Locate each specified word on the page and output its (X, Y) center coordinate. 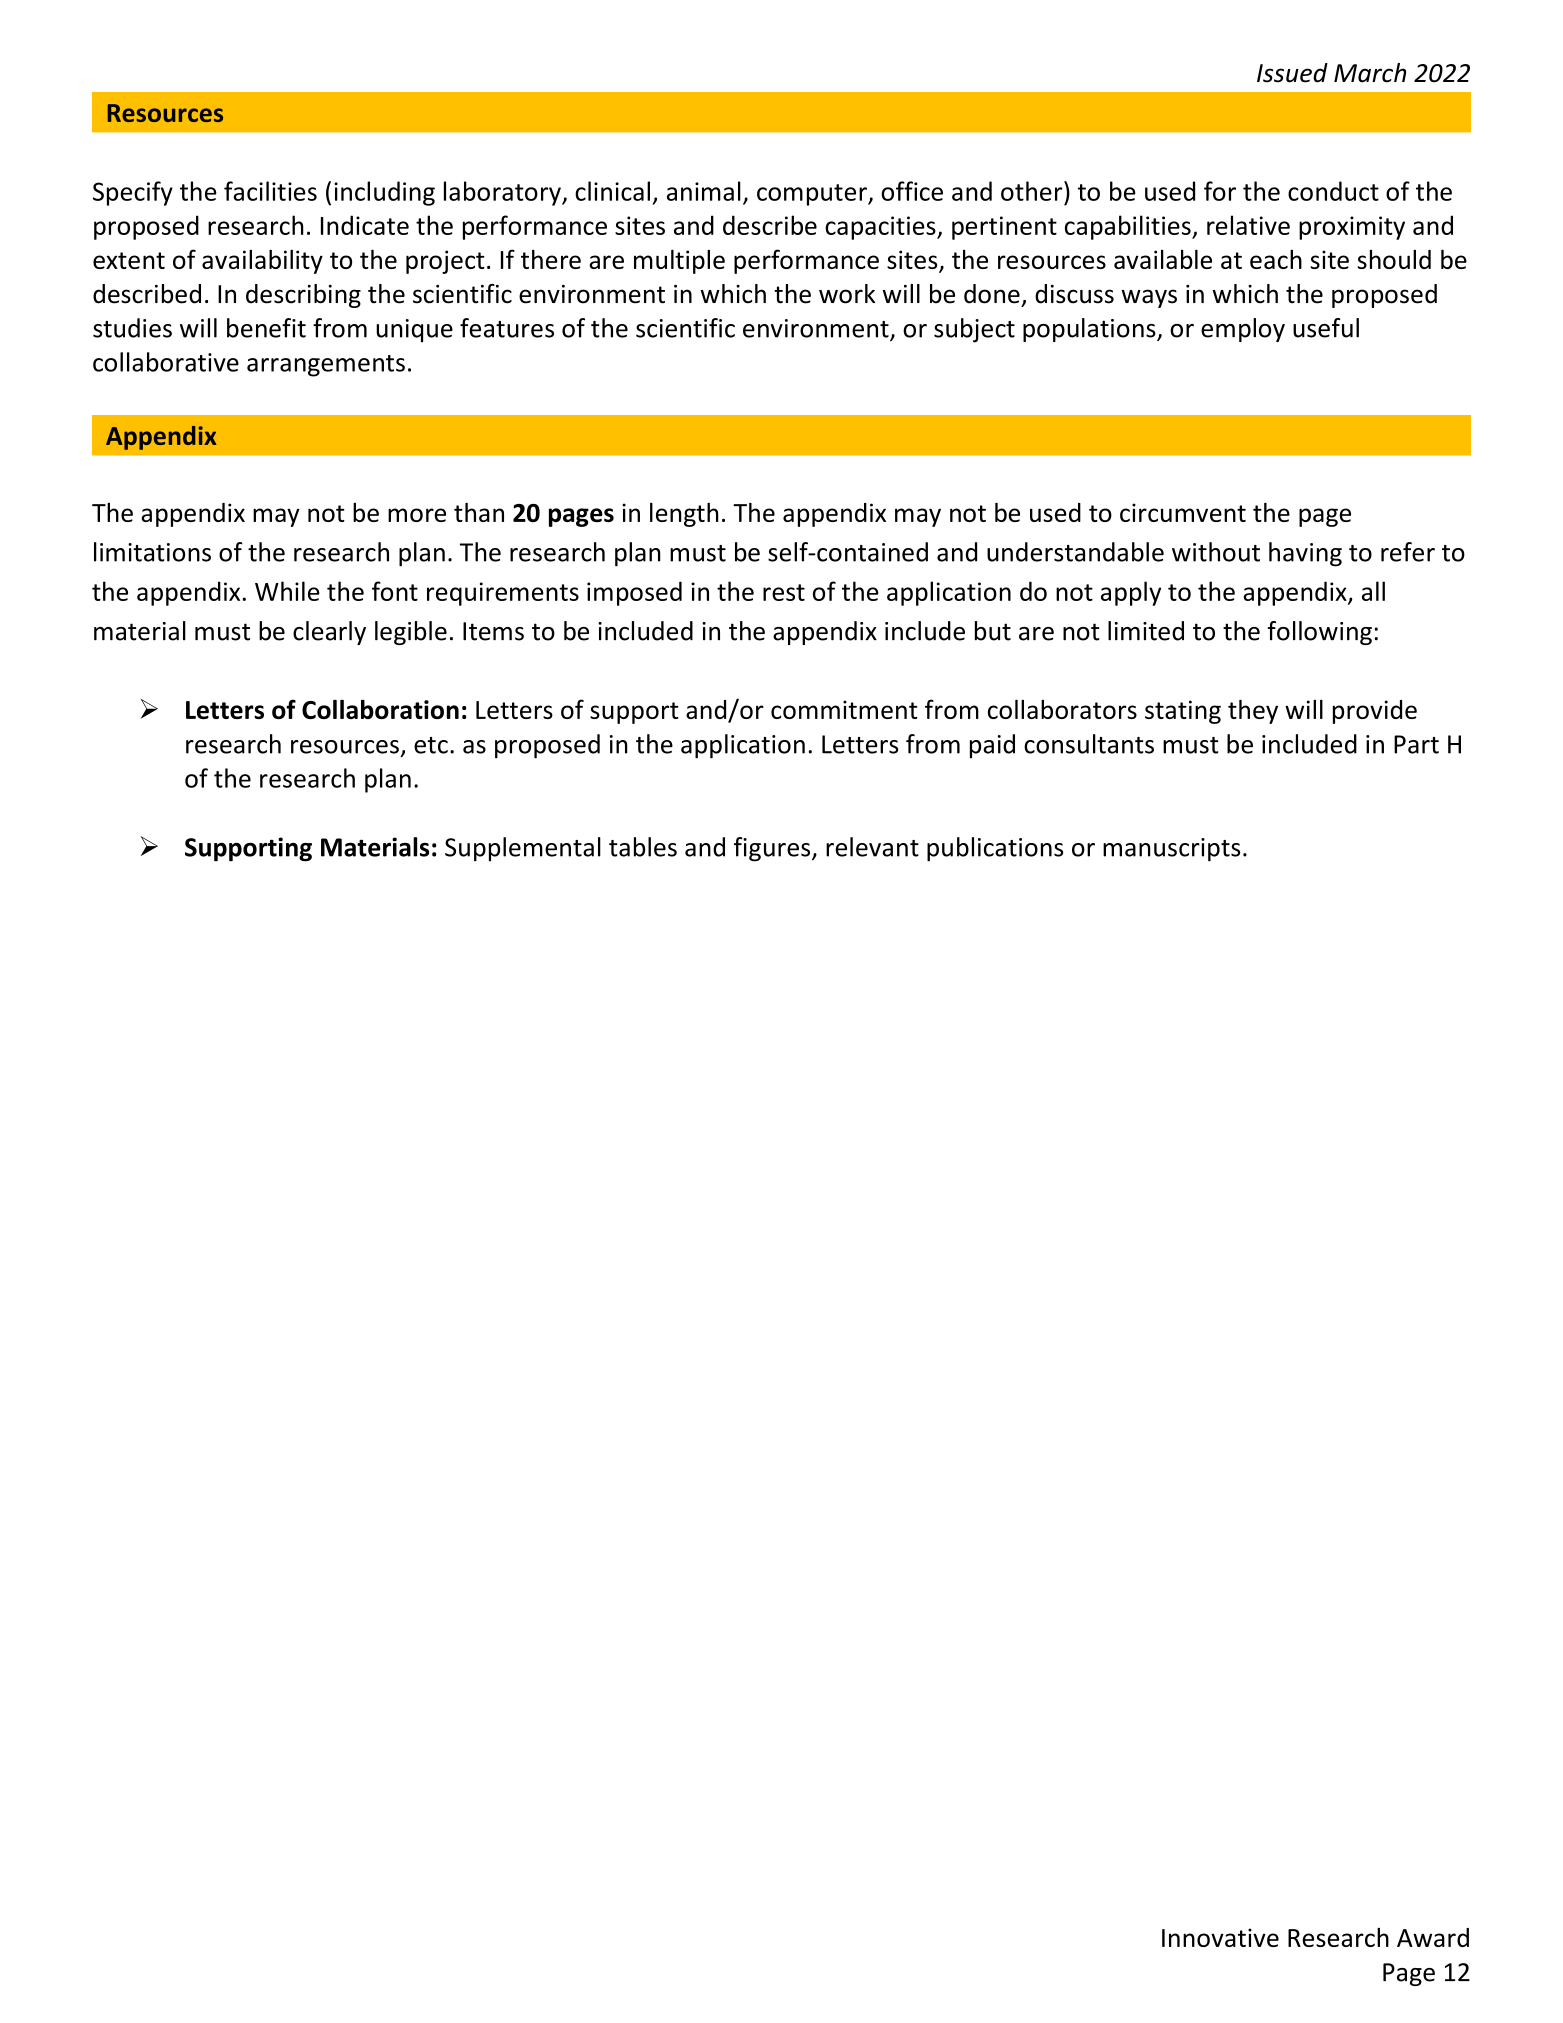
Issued (1292, 73)
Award (1433, 1937)
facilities (270, 191)
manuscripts (1171, 850)
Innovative (1220, 1937)
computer (813, 195)
